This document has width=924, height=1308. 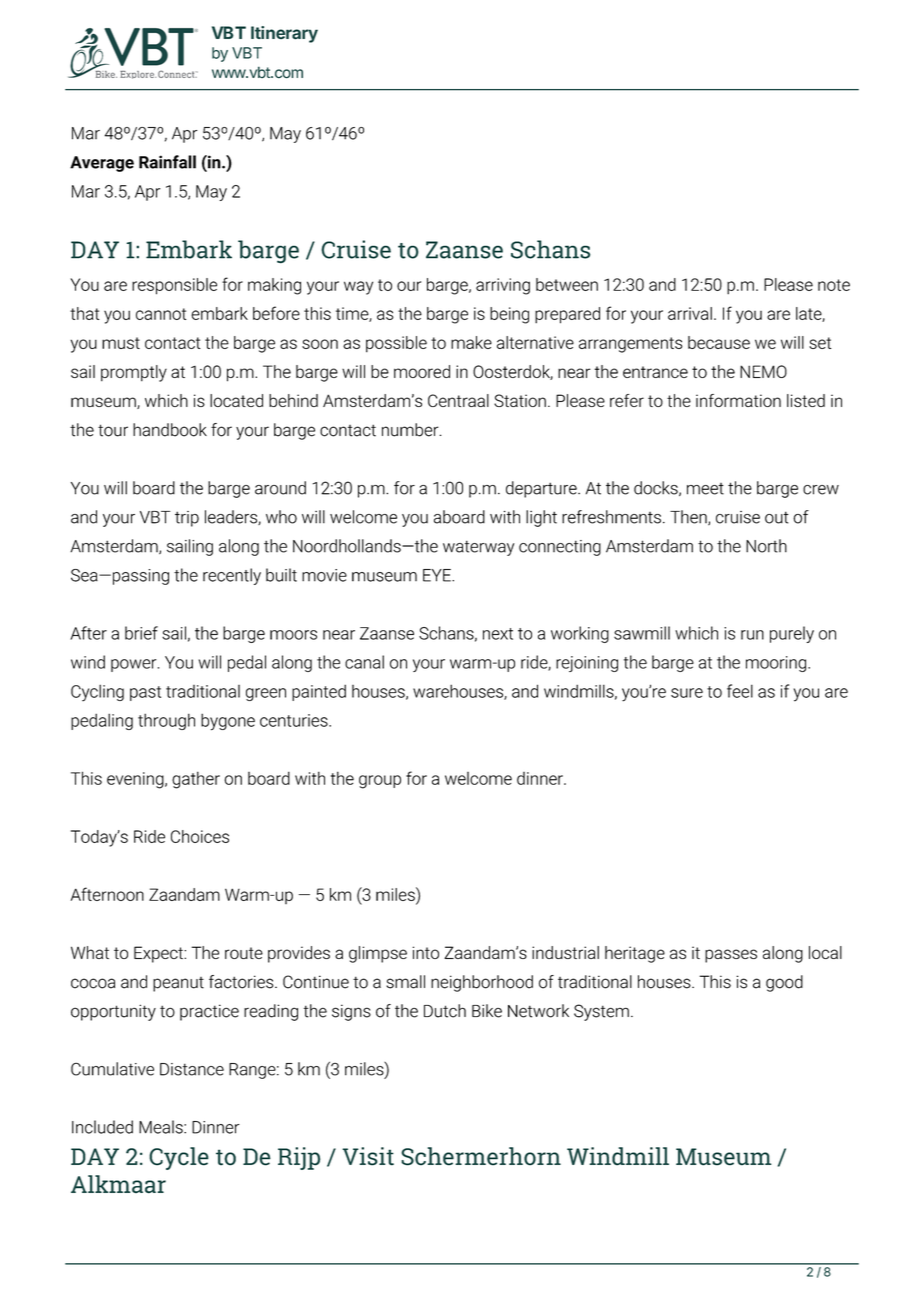 I want to click on Itinerary, so click(x=284, y=34).
